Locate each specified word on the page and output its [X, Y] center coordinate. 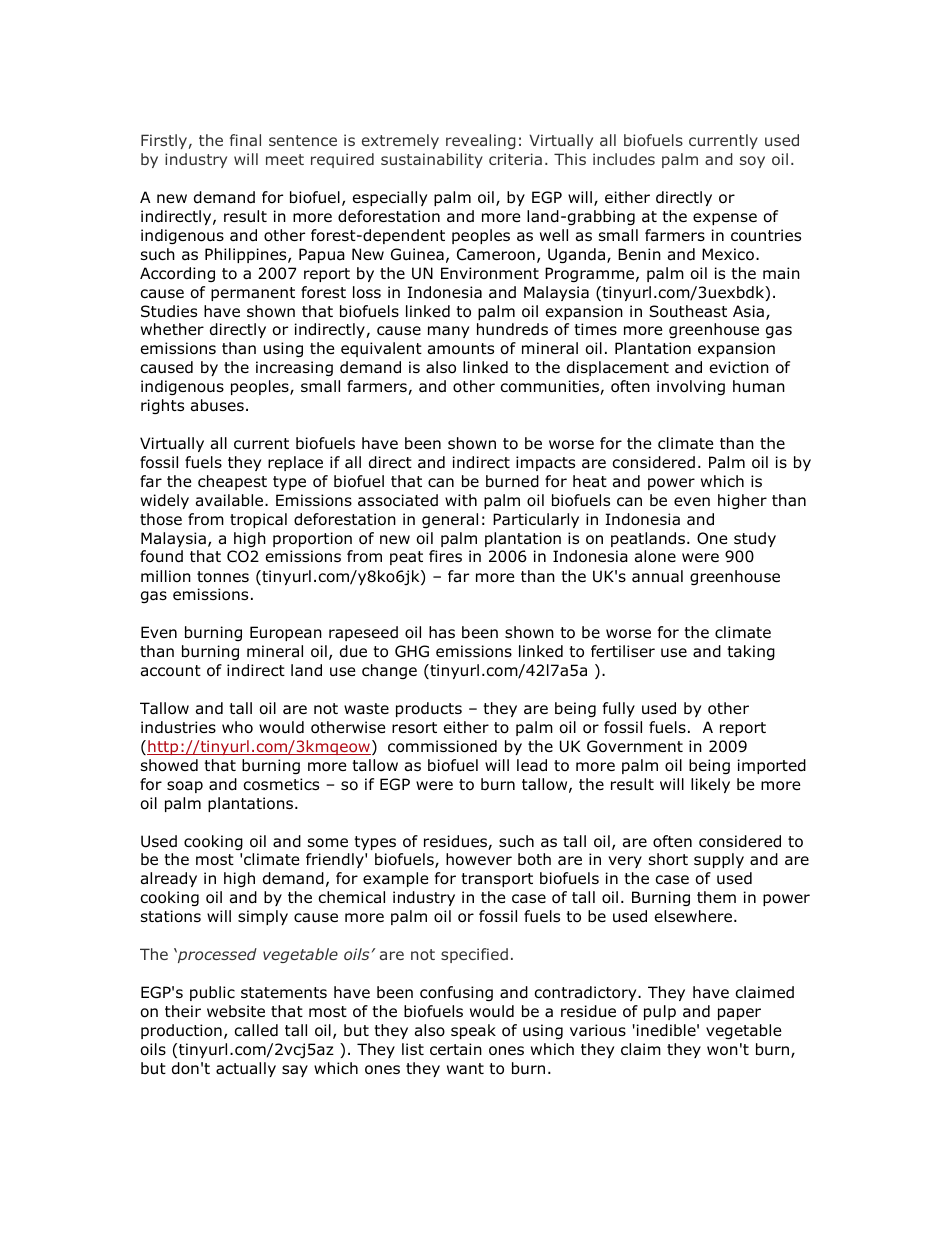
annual [657, 576]
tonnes [223, 577]
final [245, 140]
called [256, 1030]
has [442, 632]
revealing [481, 141]
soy [752, 162]
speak [473, 1031]
